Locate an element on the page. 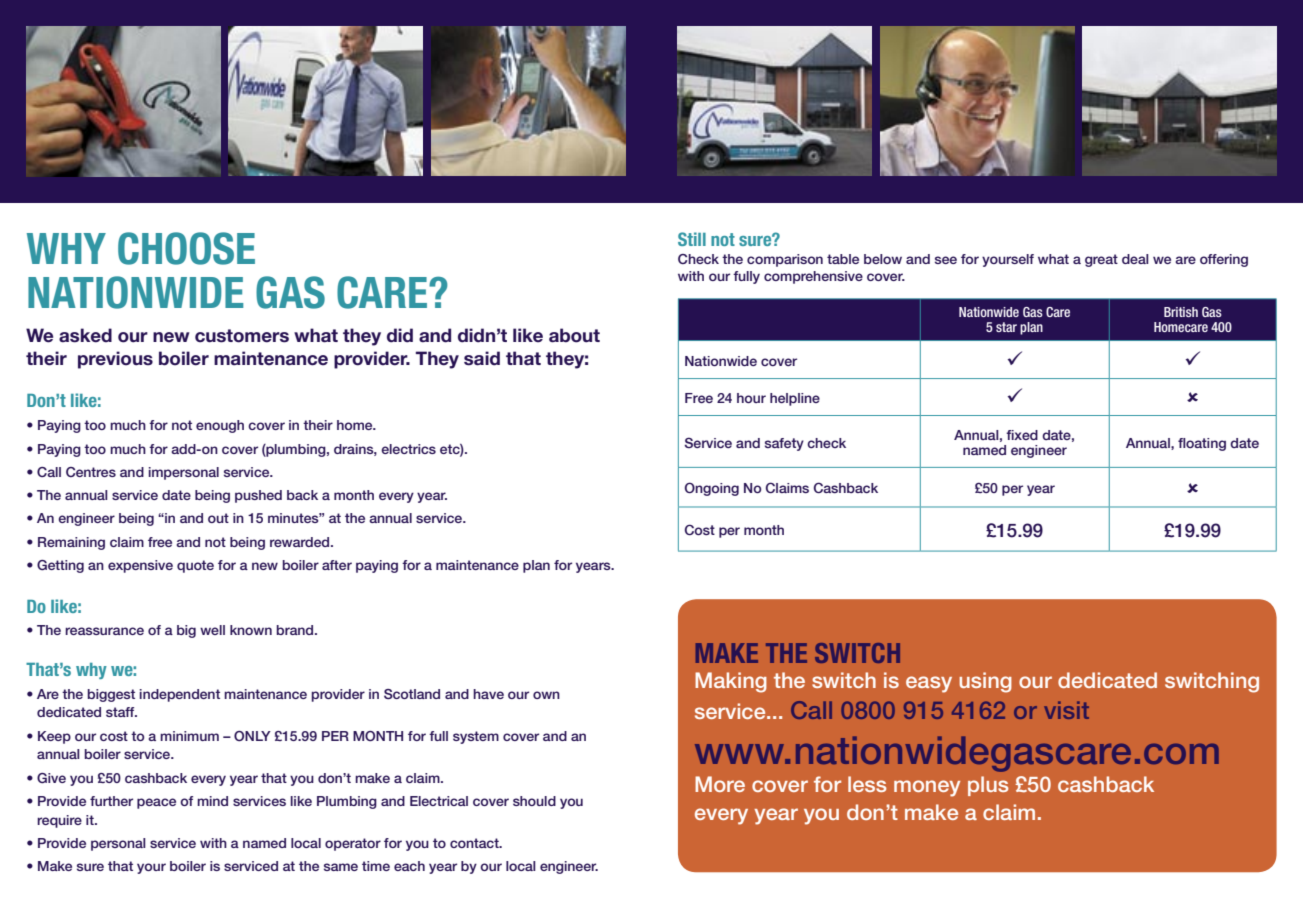  great is located at coordinates (1101, 260).
